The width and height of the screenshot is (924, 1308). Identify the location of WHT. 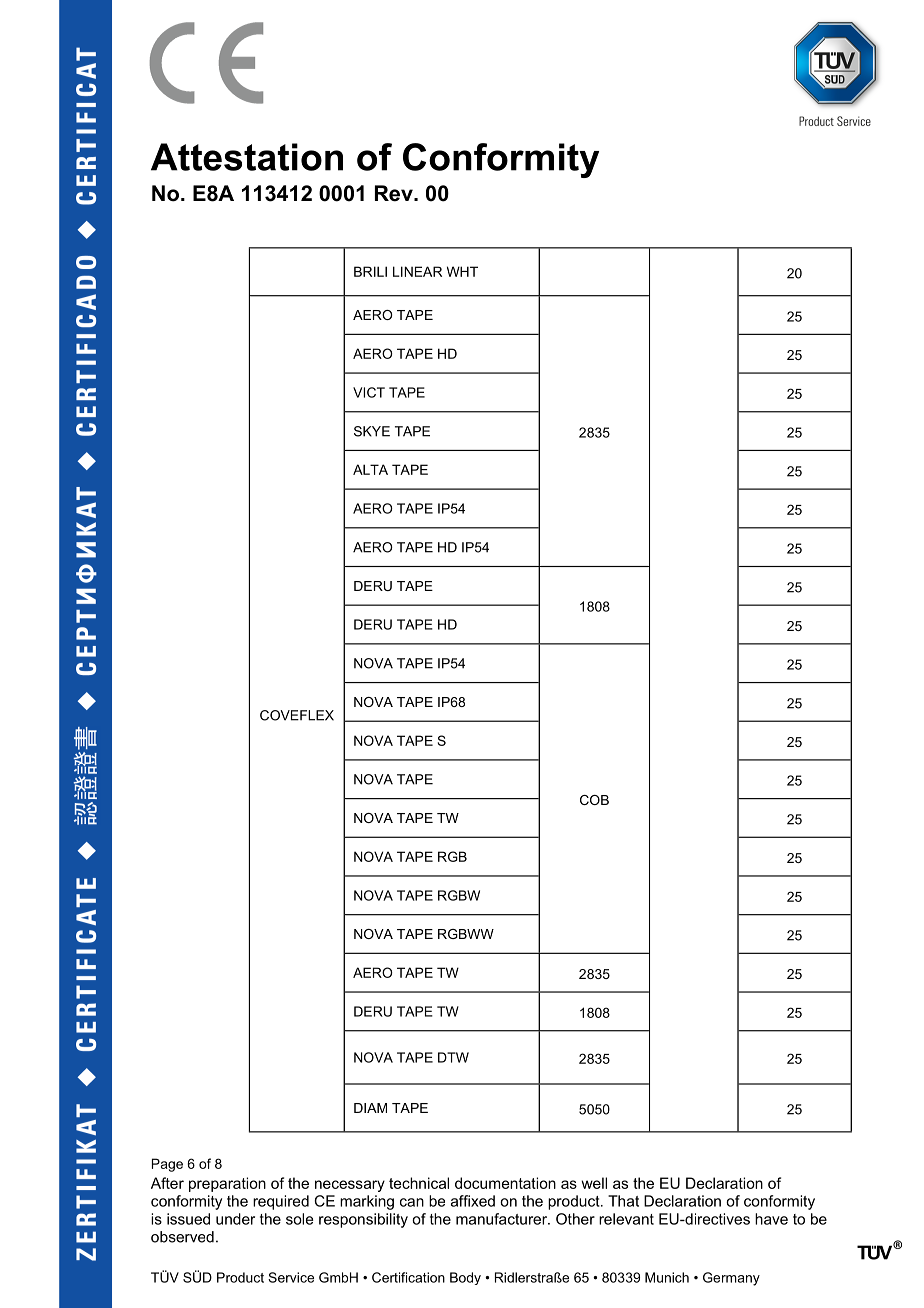
(462, 271).
